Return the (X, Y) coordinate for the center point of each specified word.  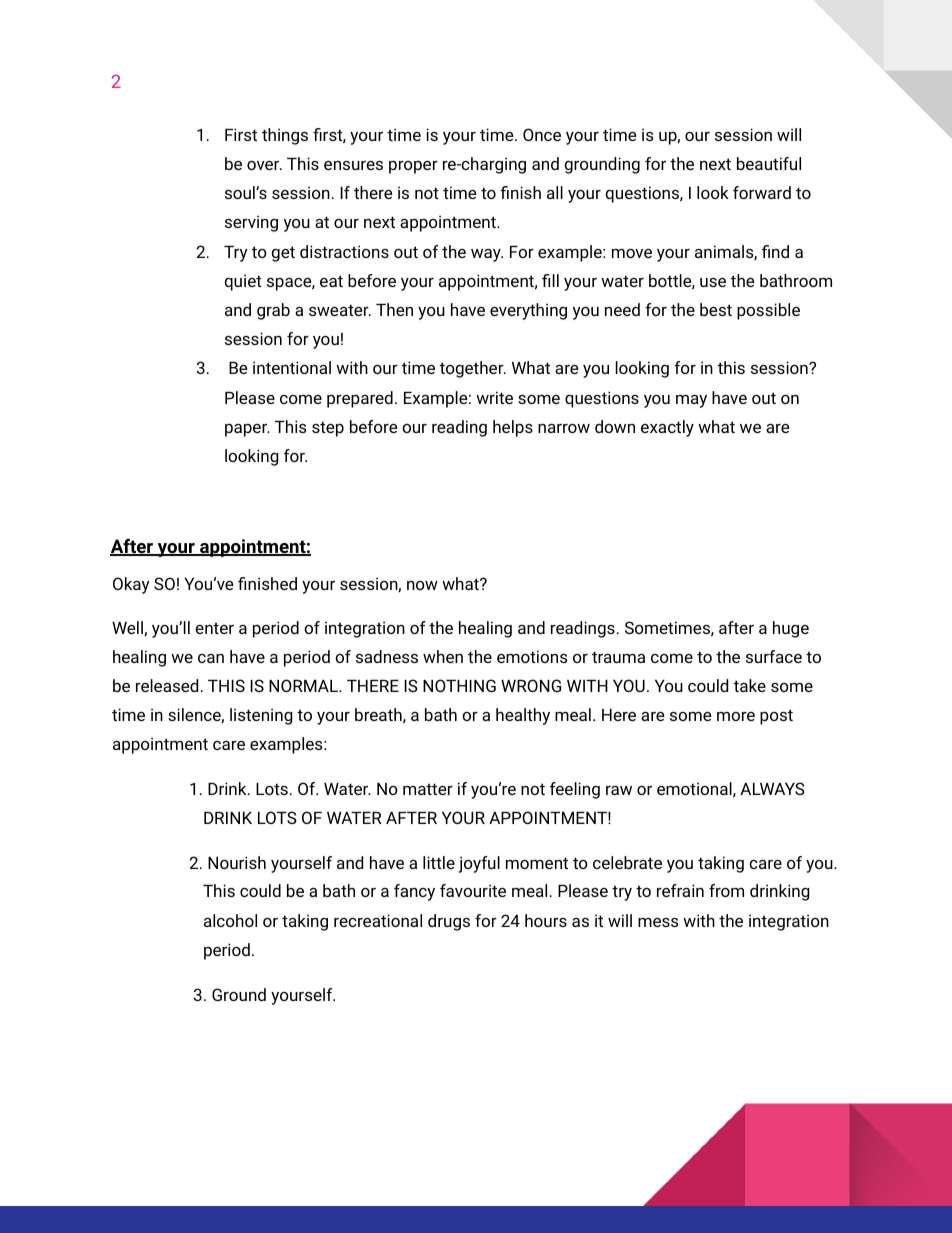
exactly (667, 428)
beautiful (769, 163)
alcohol (230, 920)
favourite (473, 890)
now (422, 585)
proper (413, 167)
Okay (131, 585)
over (264, 165)
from (726, 890)
